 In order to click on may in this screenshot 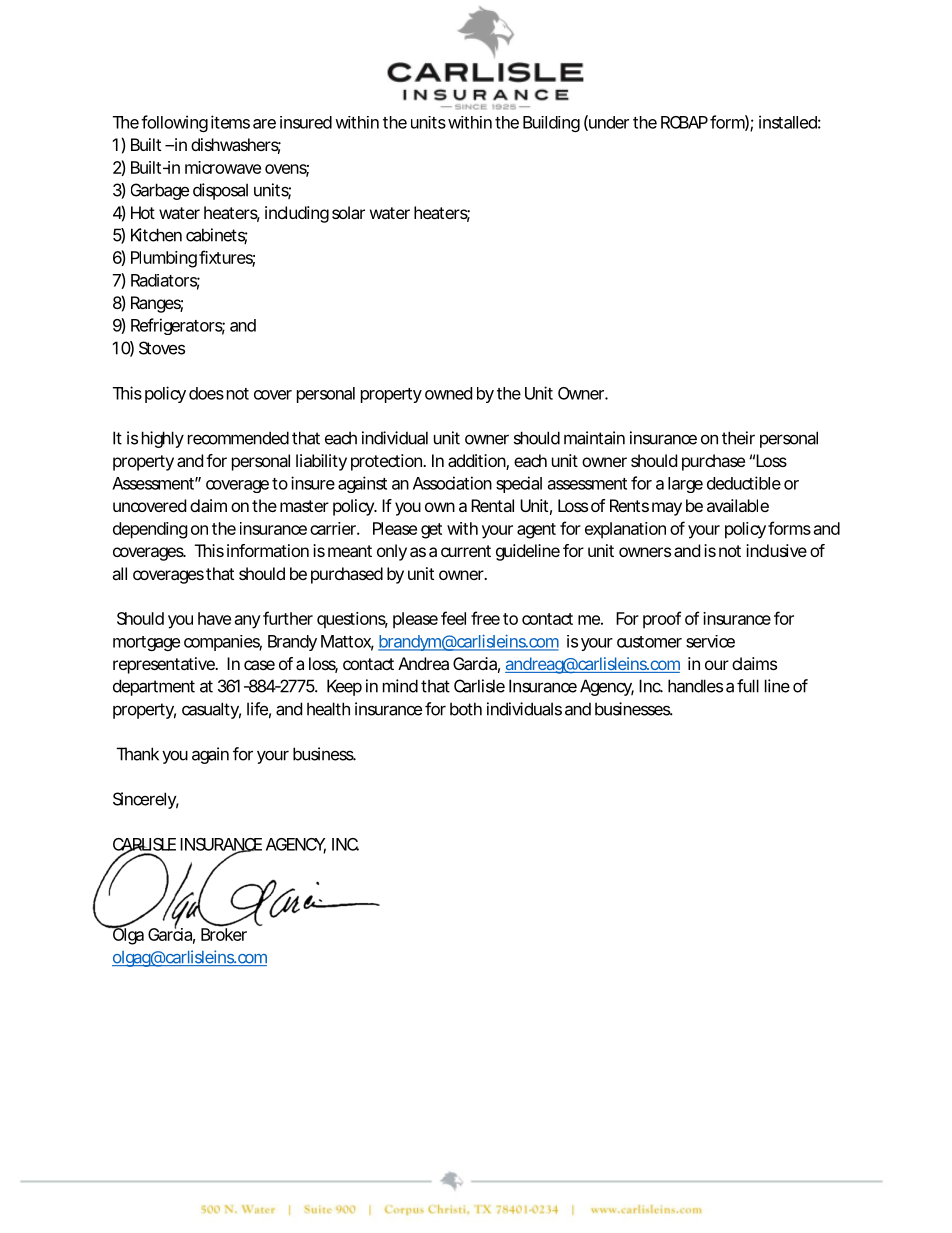, I will do `click(667, 509)`.
